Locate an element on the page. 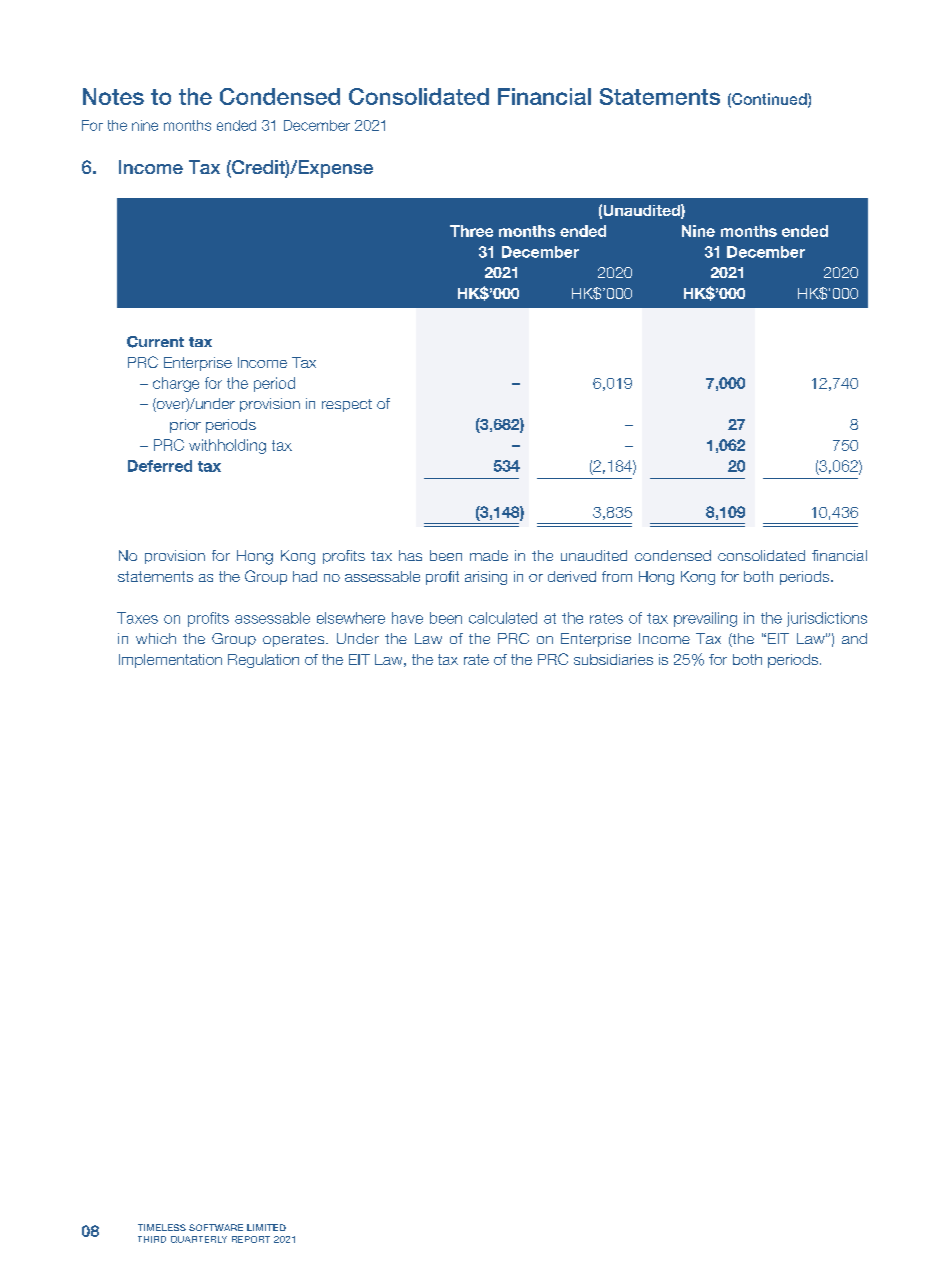  Notes is located at coordinates (113, 96).
